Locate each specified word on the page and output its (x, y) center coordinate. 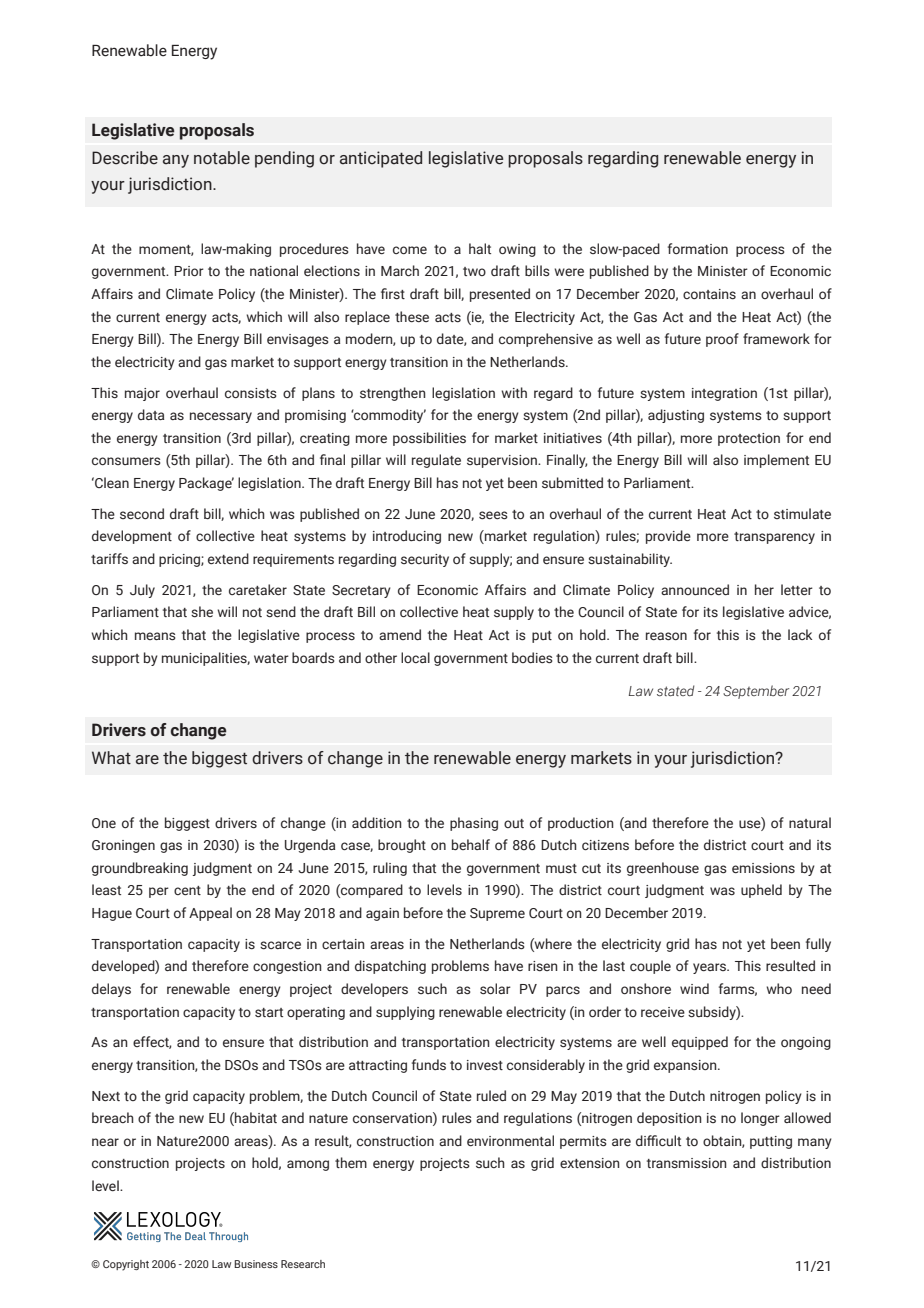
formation (698, 248)
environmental (510, 1140)
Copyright (126, 1265)
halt (480, 248)
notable (222, 158)
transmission (687, 1163)
